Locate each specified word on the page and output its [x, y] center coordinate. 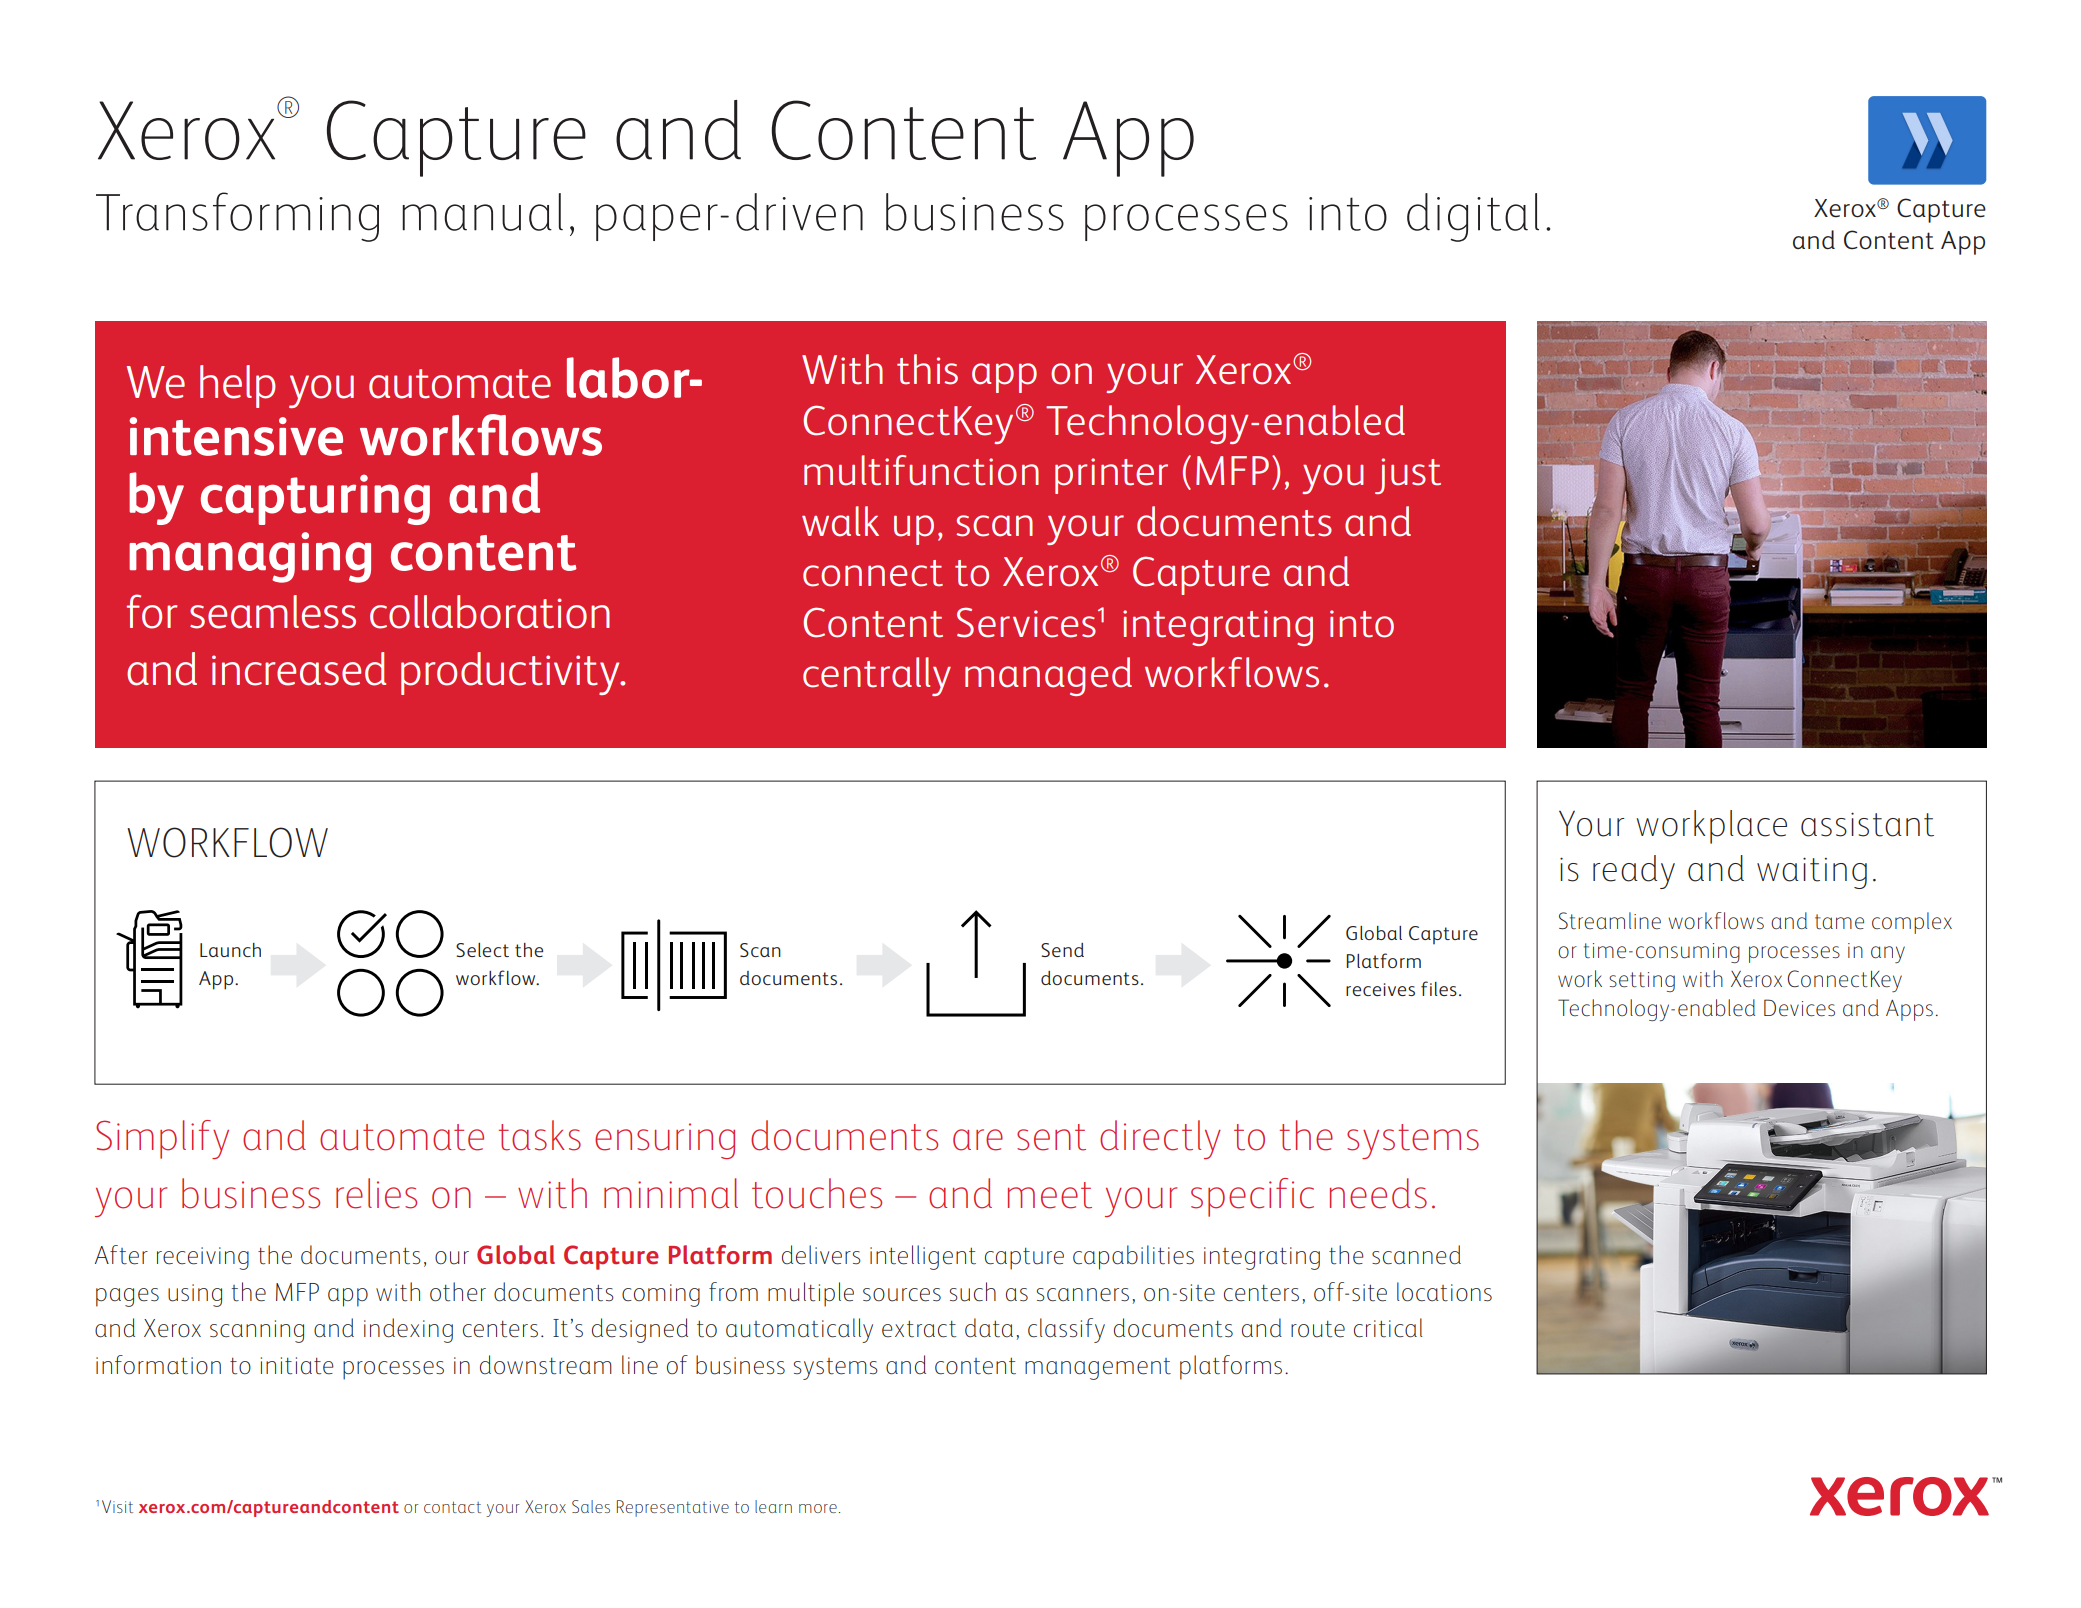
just [1408, 476]
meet [1050, 1195]
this [927, 369]
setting [1642, 982]
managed [1048, 676]
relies [376, 1193]
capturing [315, 499]
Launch [230, 950]
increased [299, 669]
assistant [1867, 825]
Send [1062, 950]
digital [1473, 217]
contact [452, 1507]
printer [1111, 476]
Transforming [237, 217]
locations [1444, 1292]
